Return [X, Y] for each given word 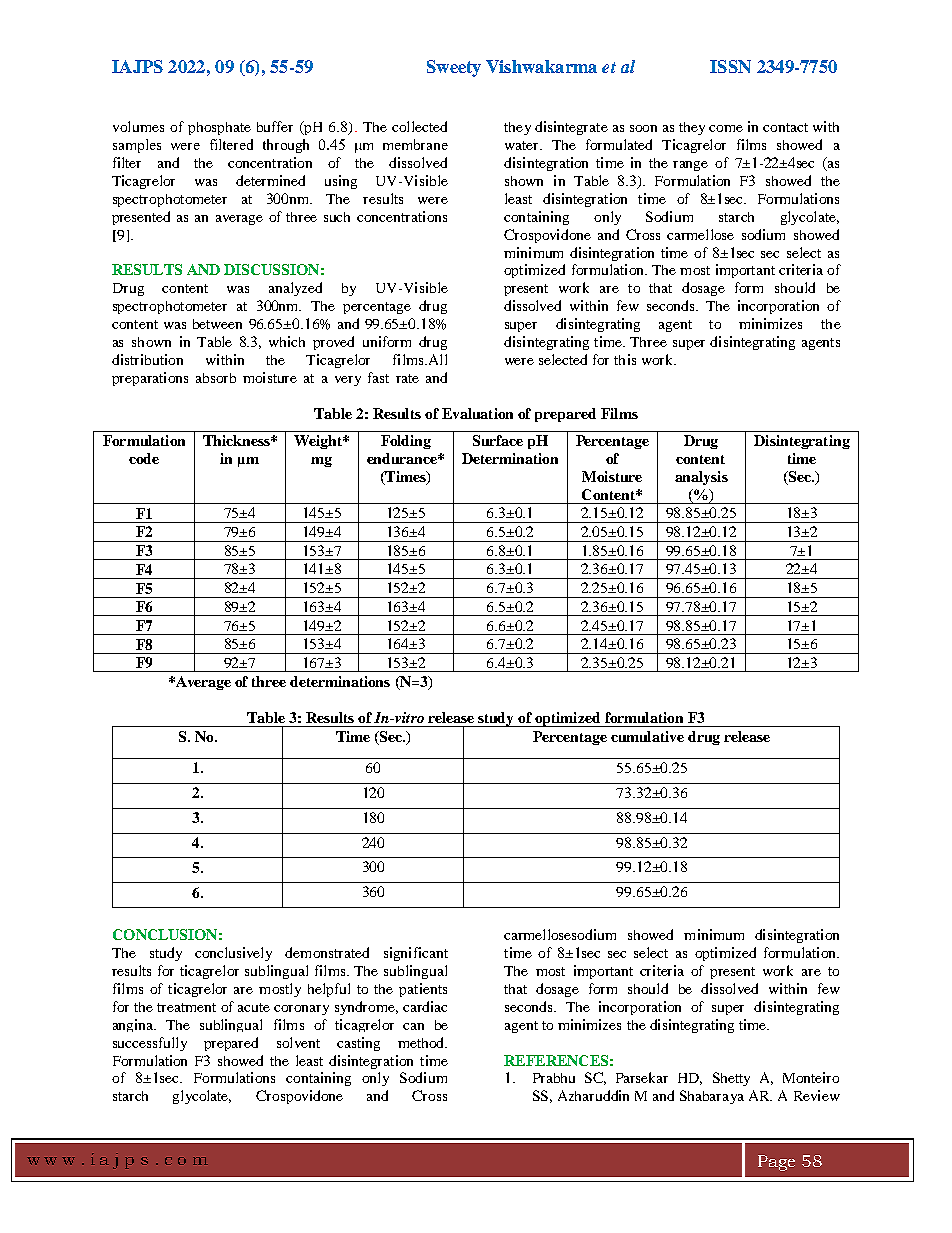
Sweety [454, 68]
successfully [150, 1044]
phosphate [219, 128]
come [726, 128]
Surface [498, 440]
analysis [701, 478]
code [144, 458]
